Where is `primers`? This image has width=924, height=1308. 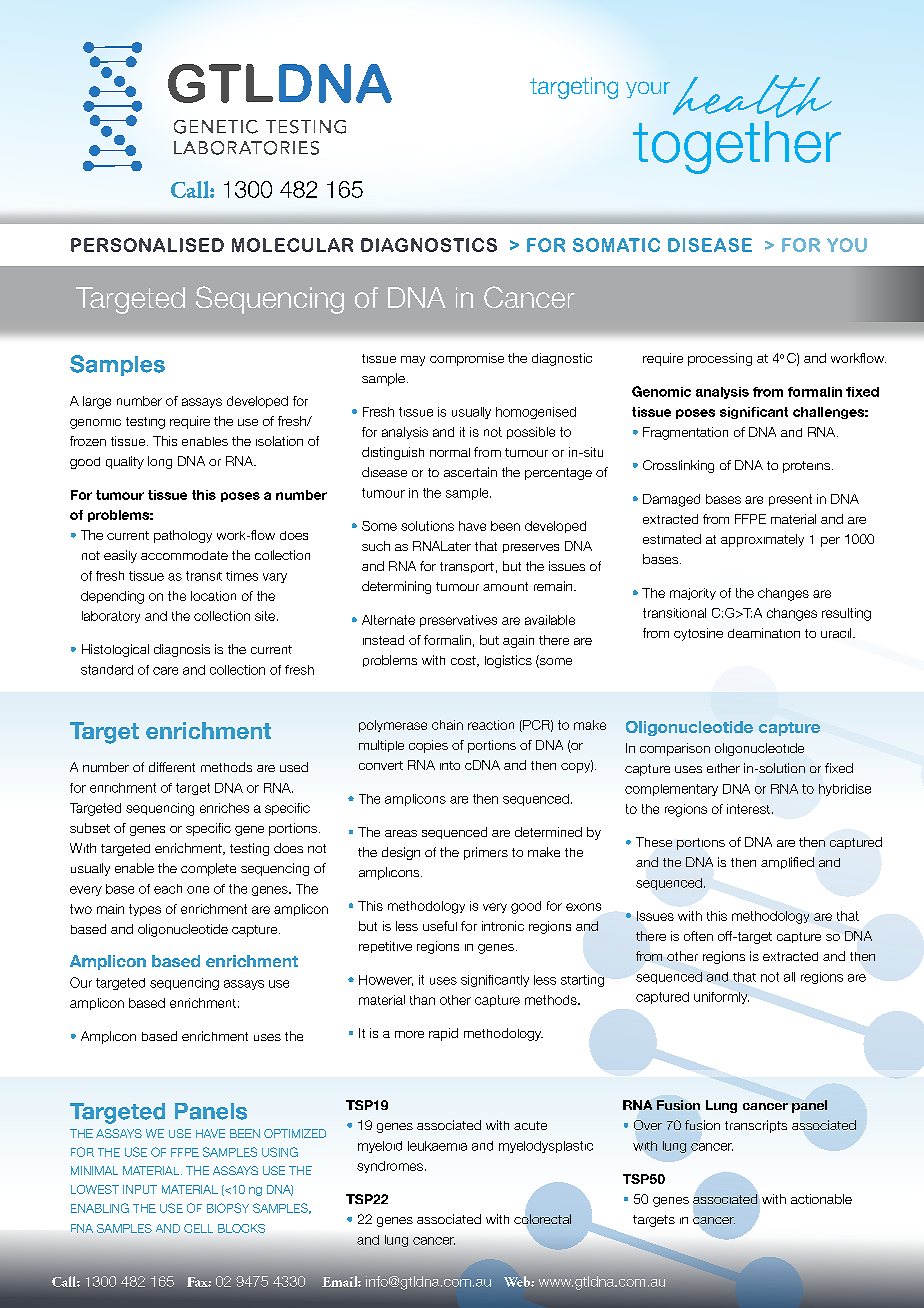
primers is located at coordinates (486, 853).
